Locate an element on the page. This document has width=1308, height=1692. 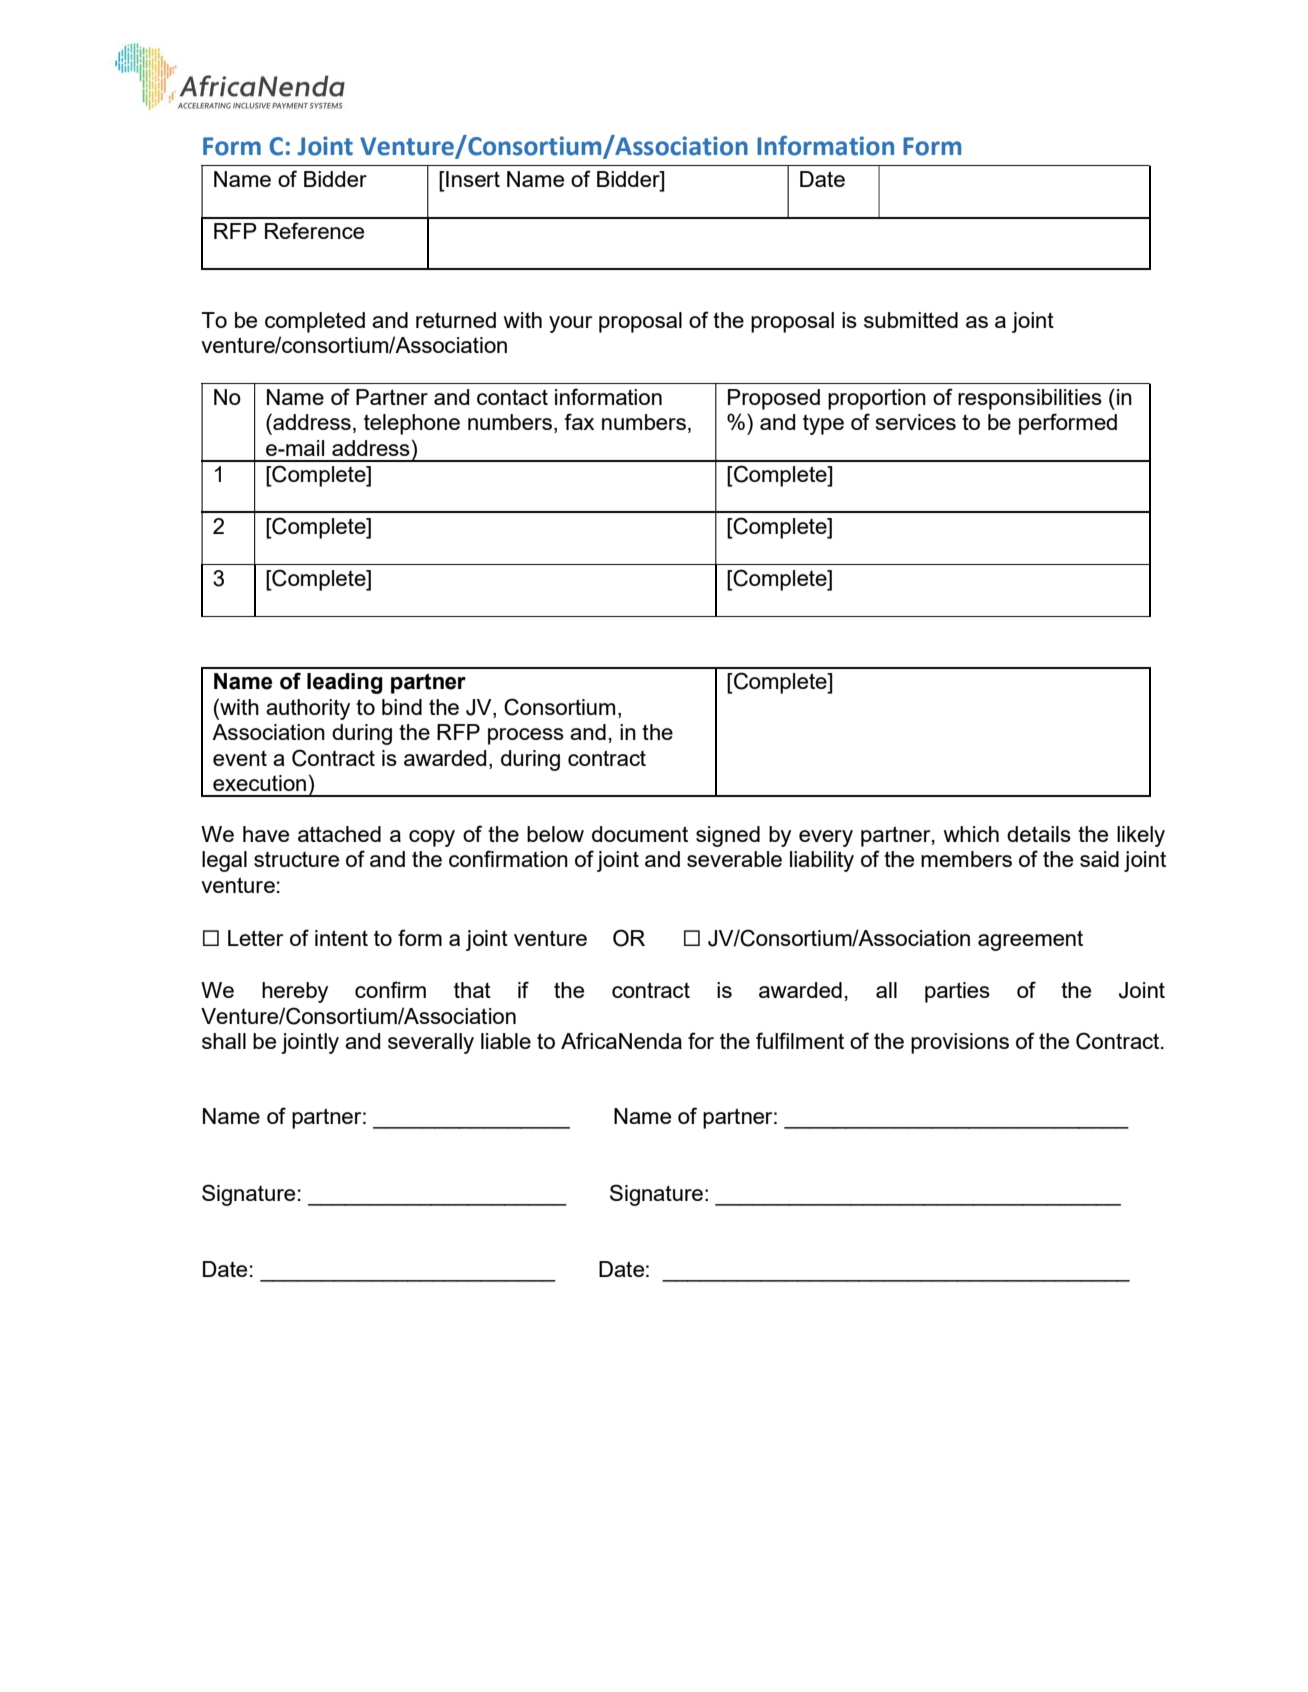
hereby is located at coordinates (295, 992).
